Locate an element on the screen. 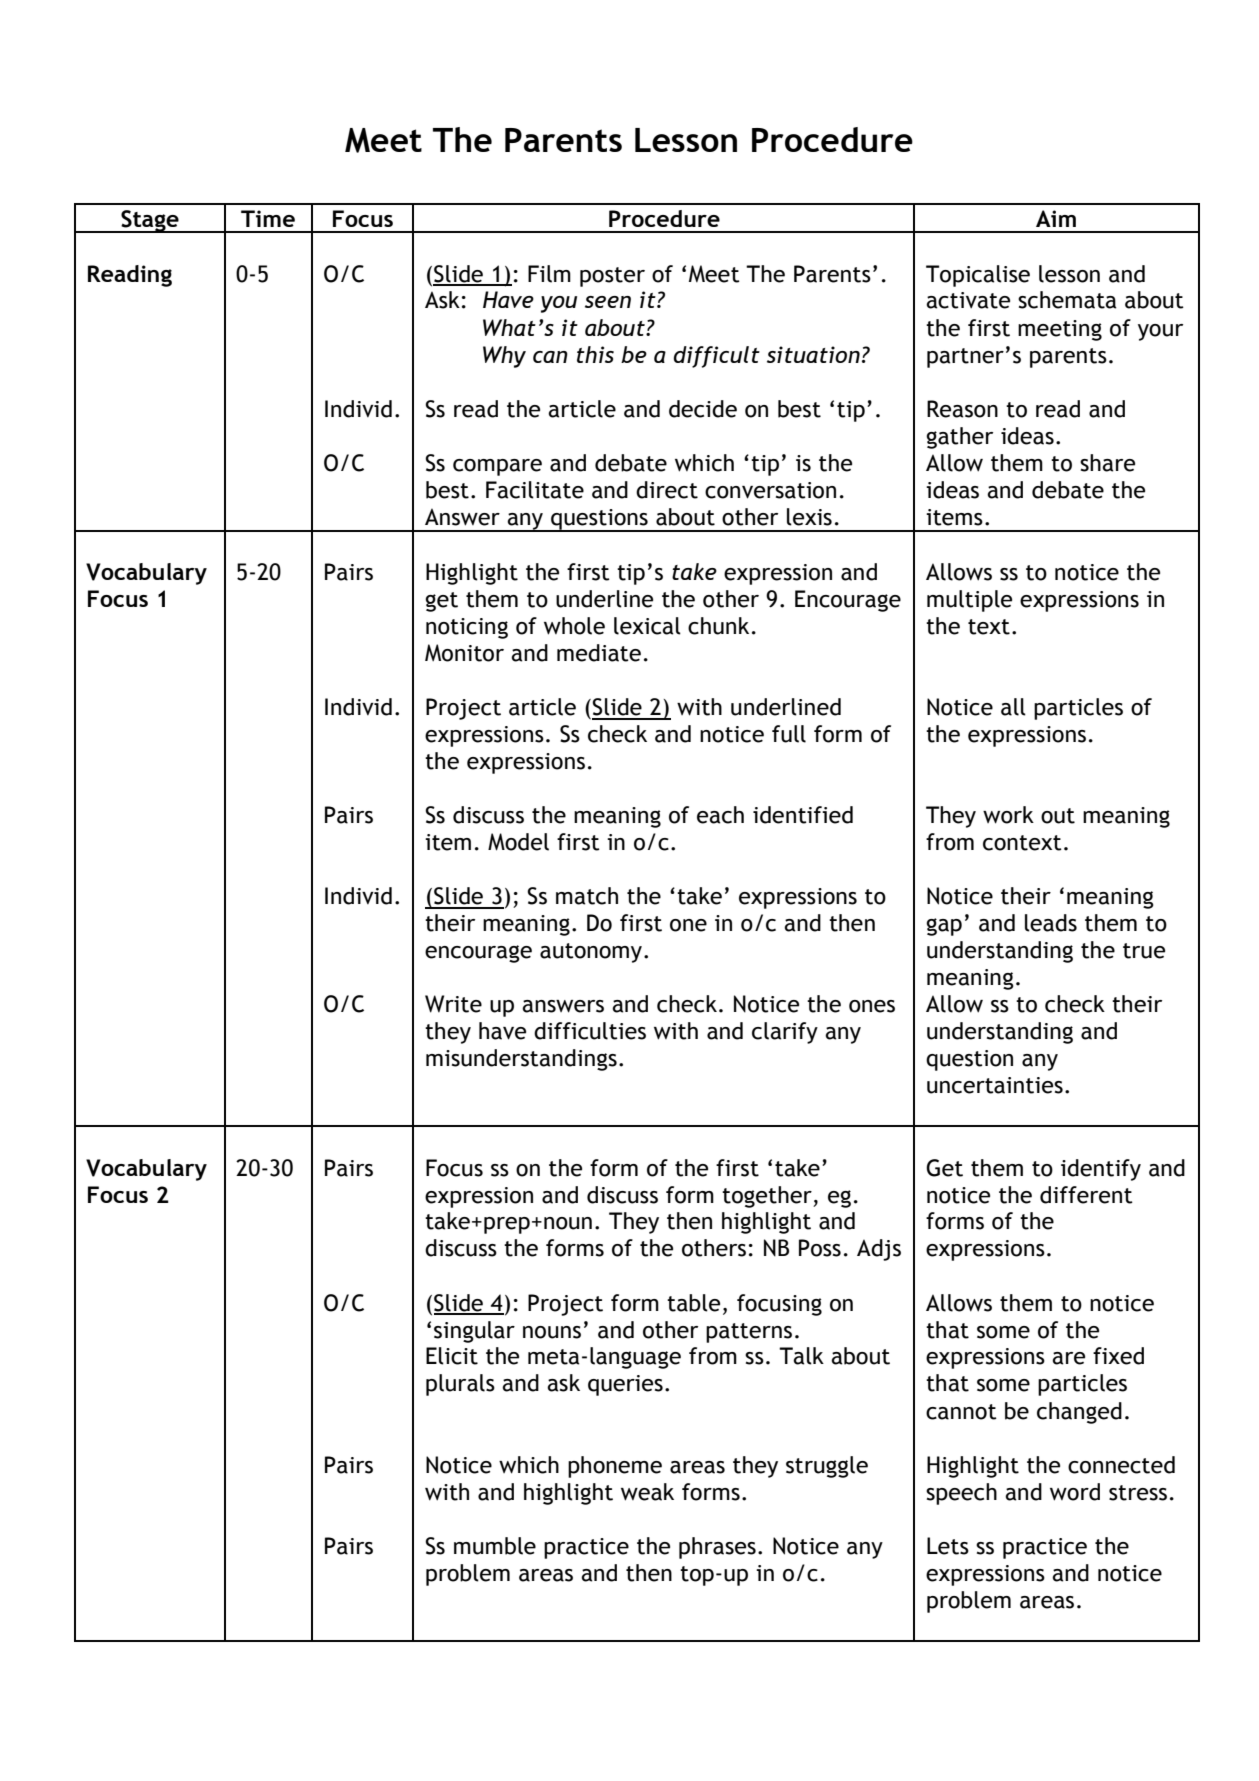 This screenshot has height=1781, width=1259. poster is located at coordinates (612, 277).
